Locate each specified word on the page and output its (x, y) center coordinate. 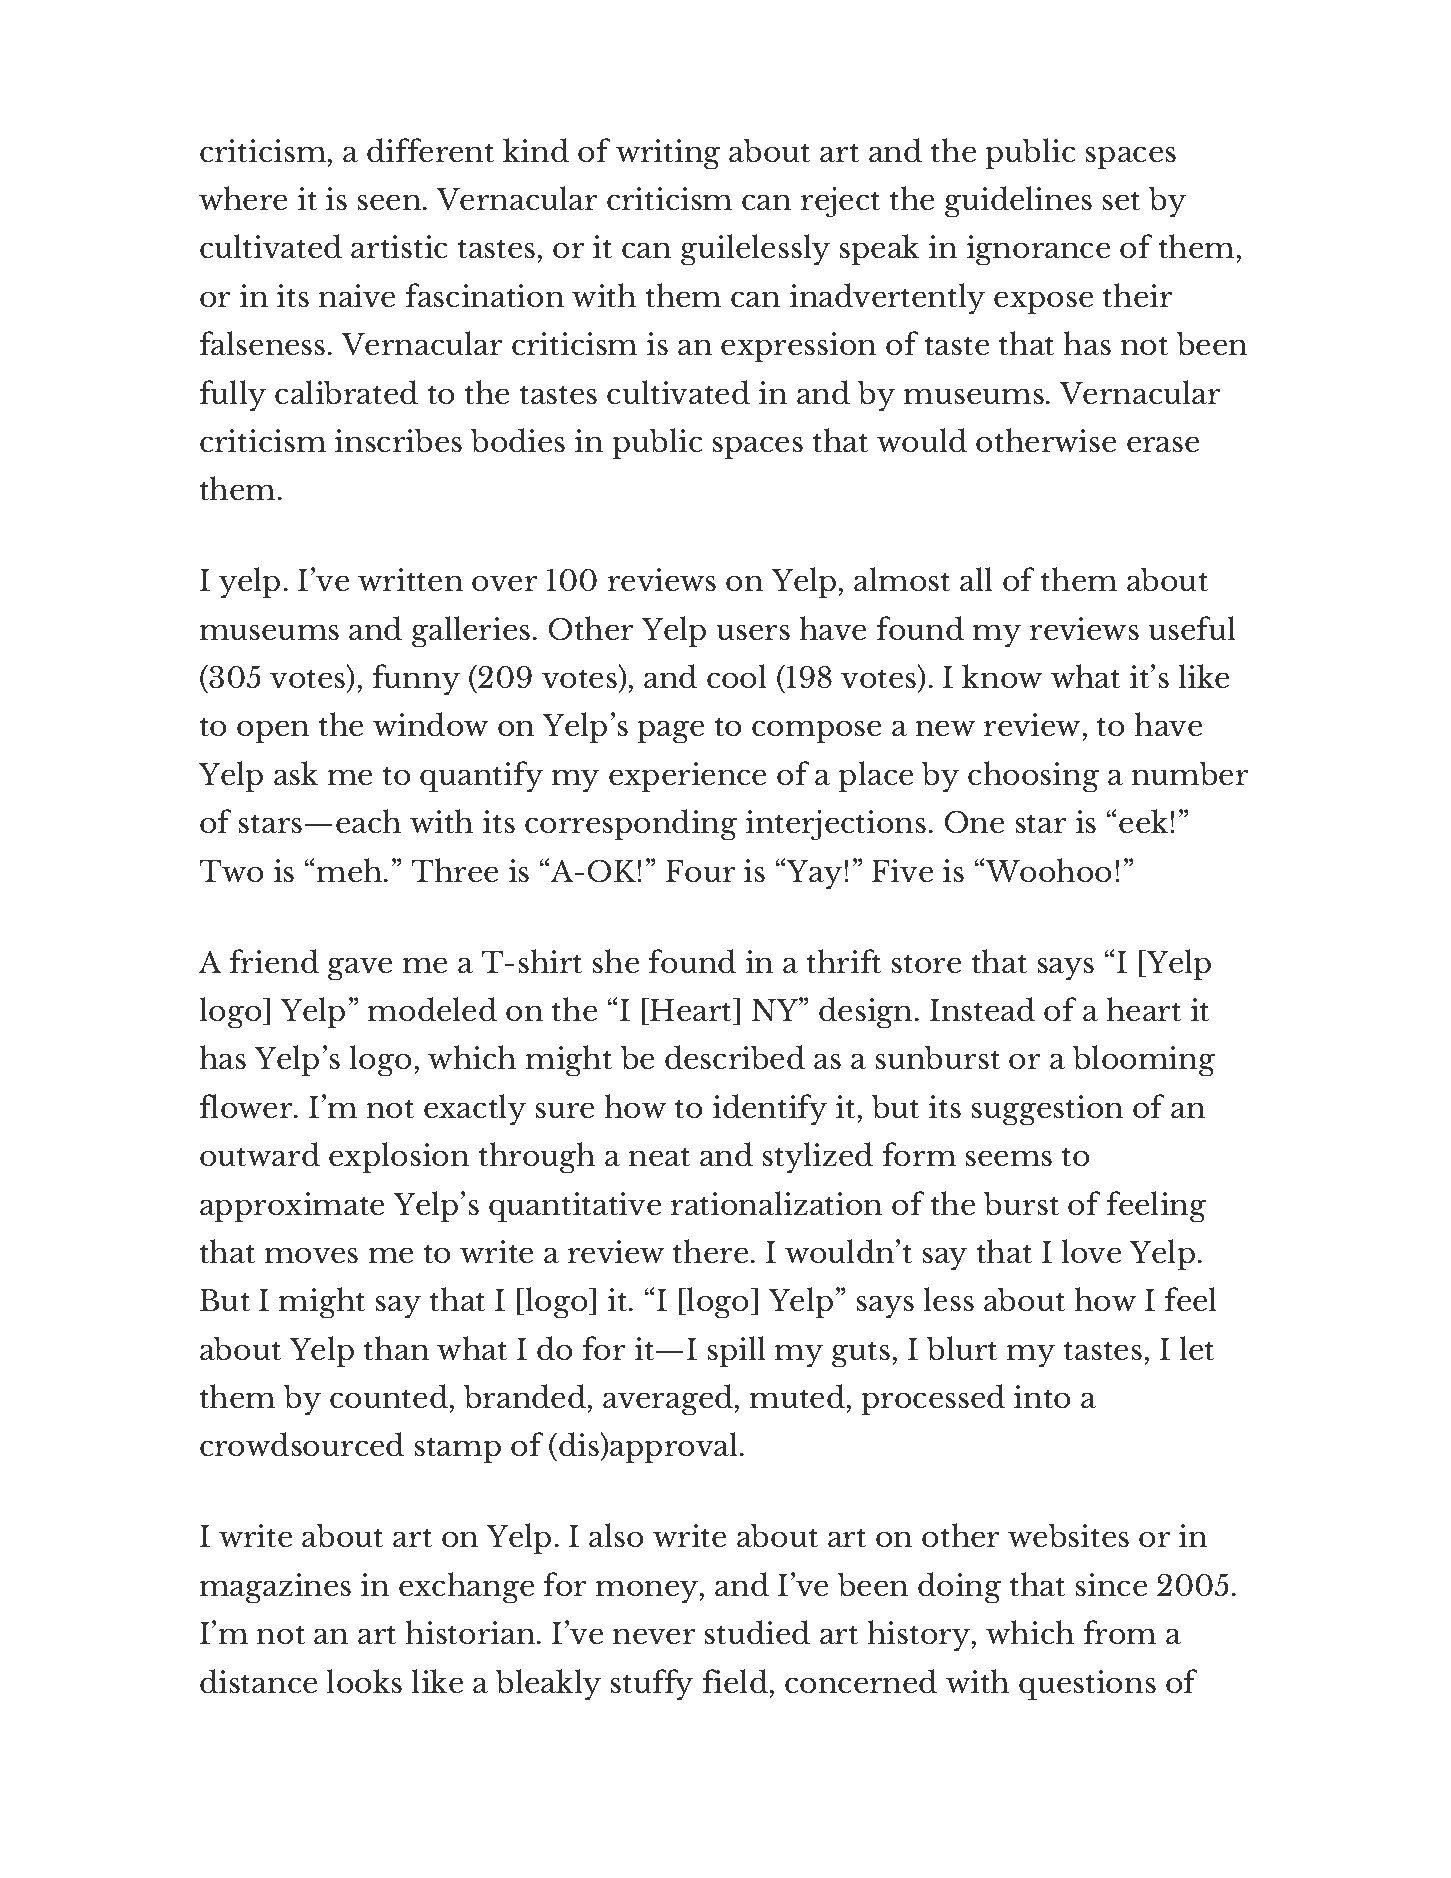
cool (736, 676)
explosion (399, 1157)
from (1120, 1632)
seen (391, 202)
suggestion (1047, 1110)
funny (416, 679)
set (1121, 201)
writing (668, 154)
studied (757, 1632)
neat (659, 1157)
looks (364, 1681)
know (1002, 676)
